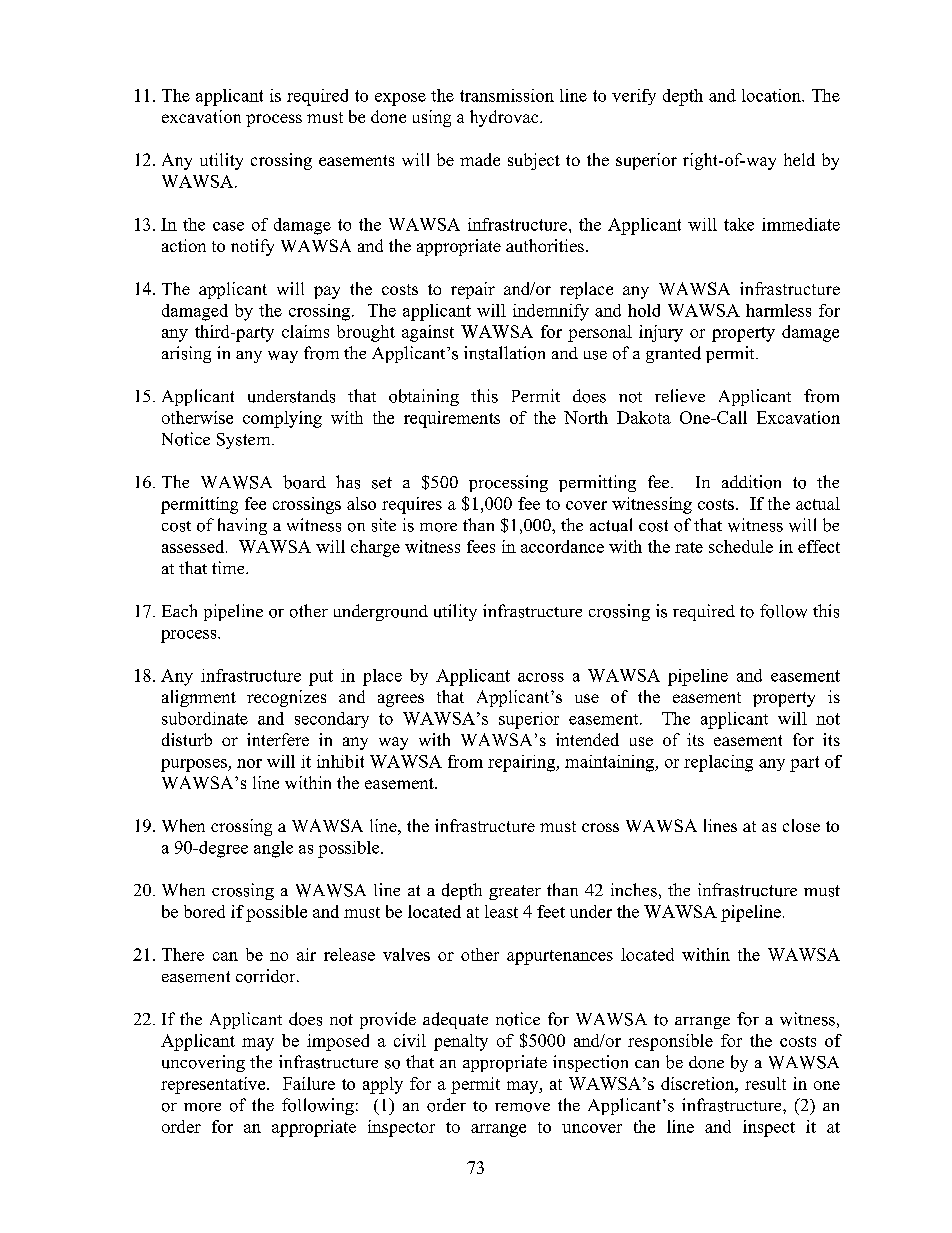 This image has height=1233, width=952. Describe the element at coordinates (507, 95) in the image. I see `transmission` at that location.
